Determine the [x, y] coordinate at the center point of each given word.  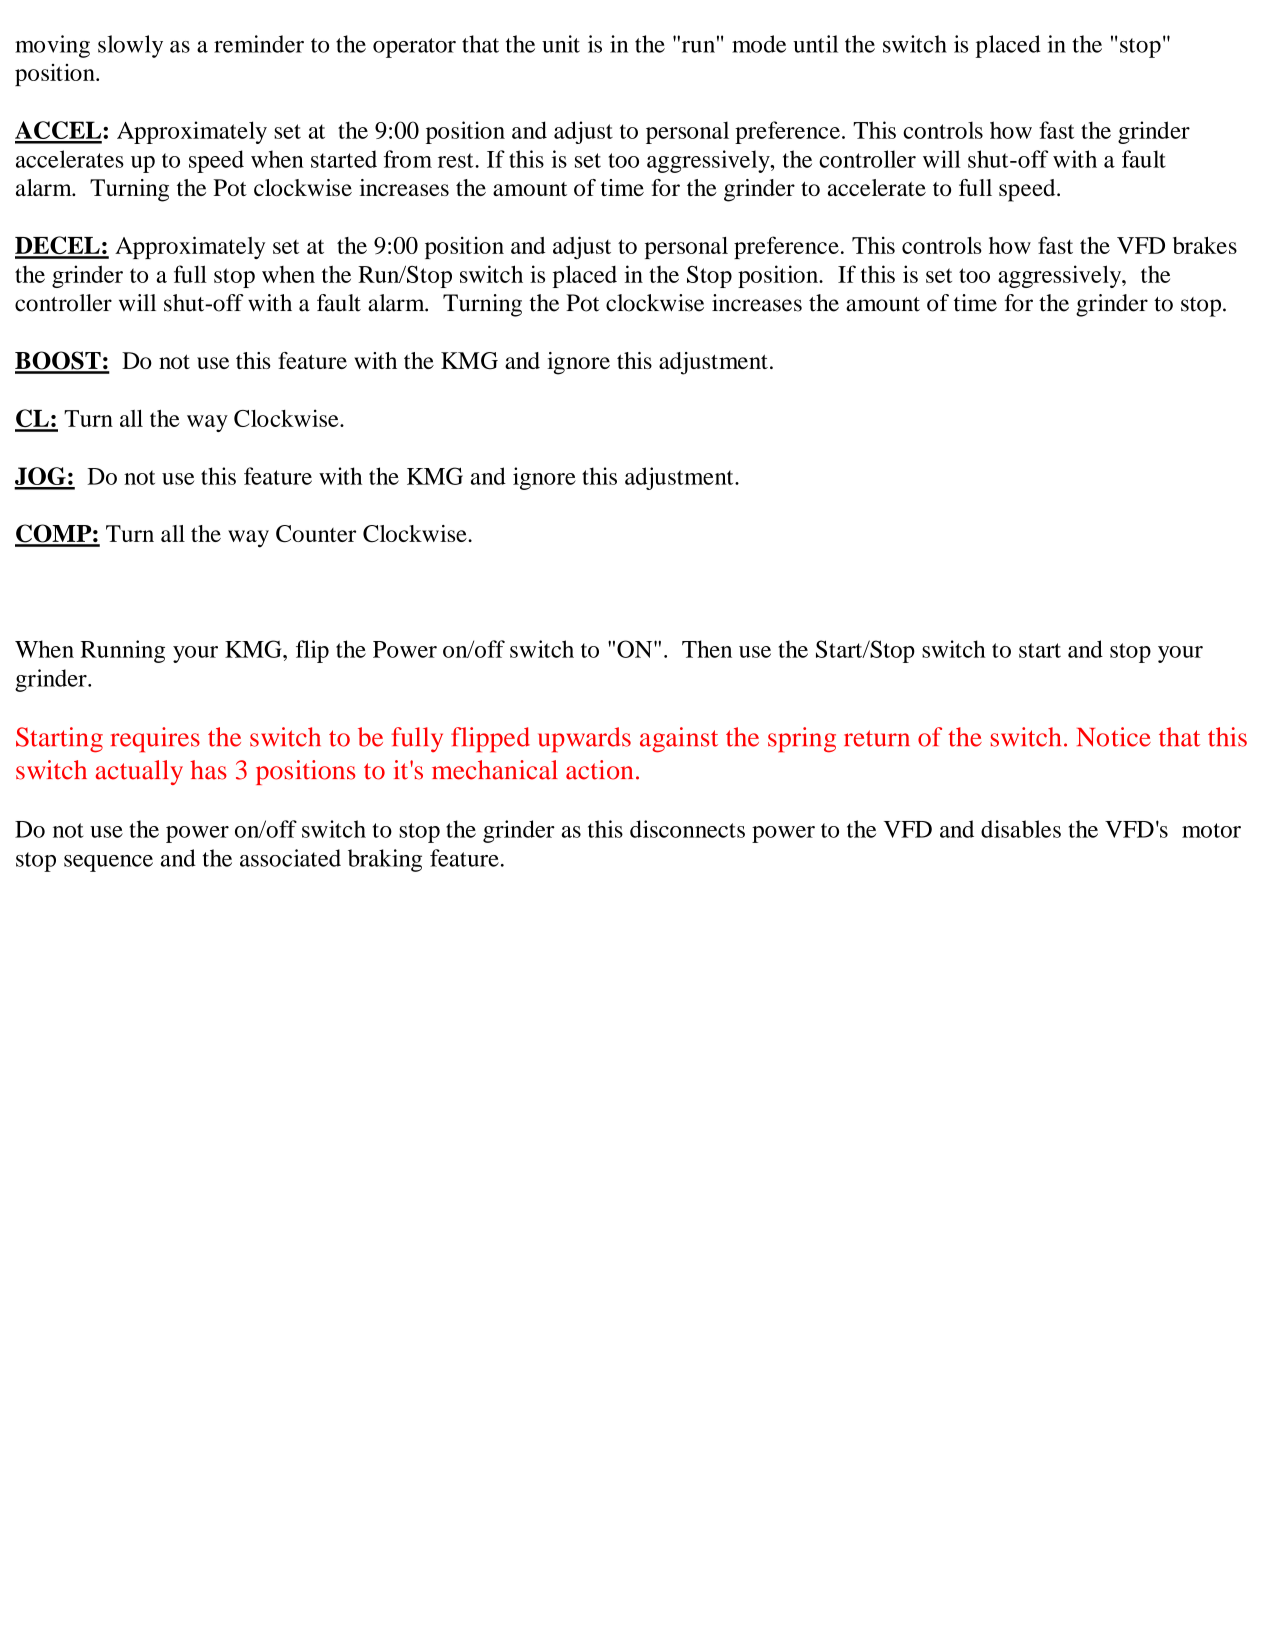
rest [457, 160]
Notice [1114, 737]
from [408, 159]
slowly [130, 46]
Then [707, 649]
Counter [316, 534]
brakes [1205, 245]
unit [561, 44]
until [815, 44]
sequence [108, 863]
